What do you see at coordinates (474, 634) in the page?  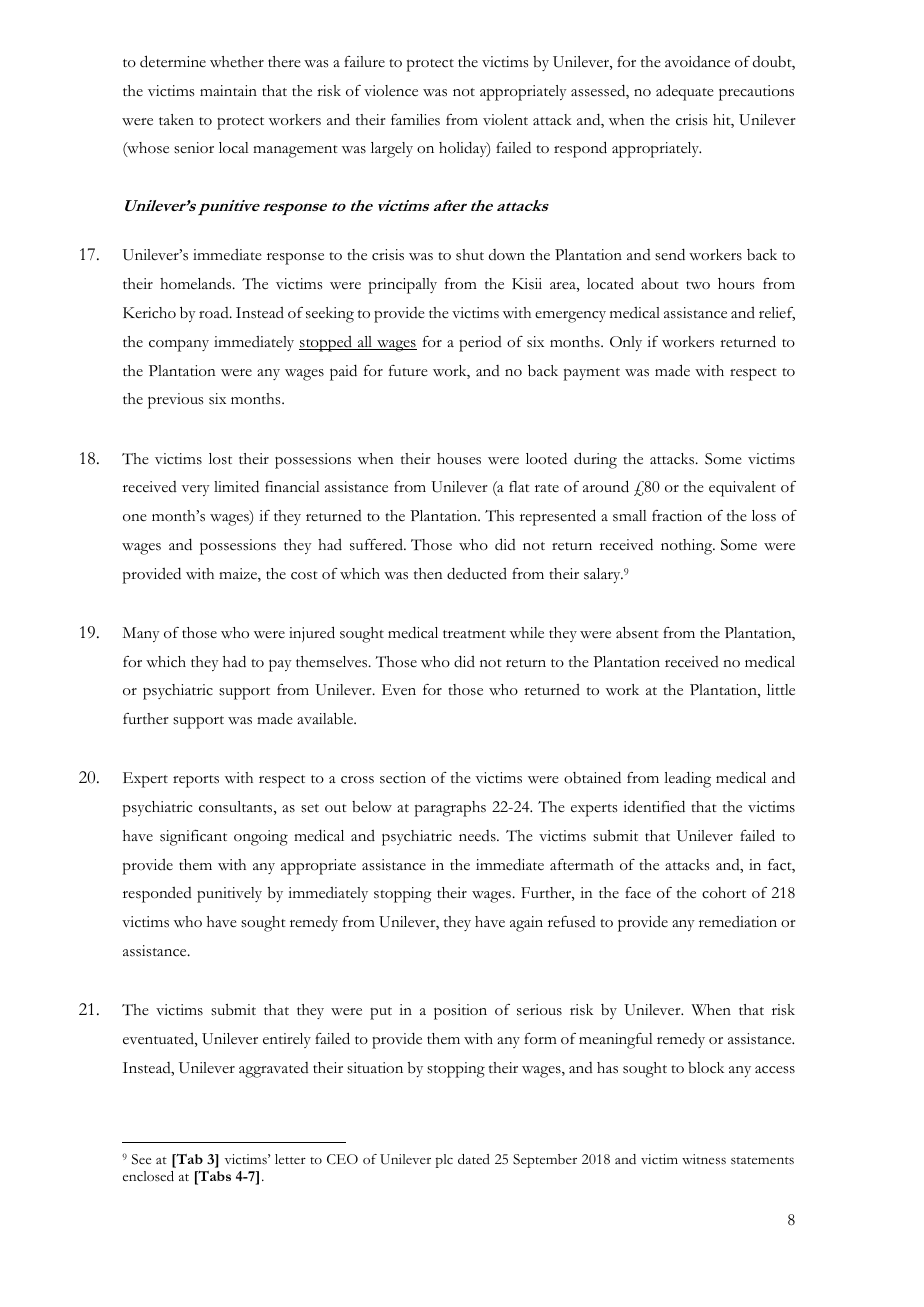 I see `treatment` at bounding box center [474, 634].
